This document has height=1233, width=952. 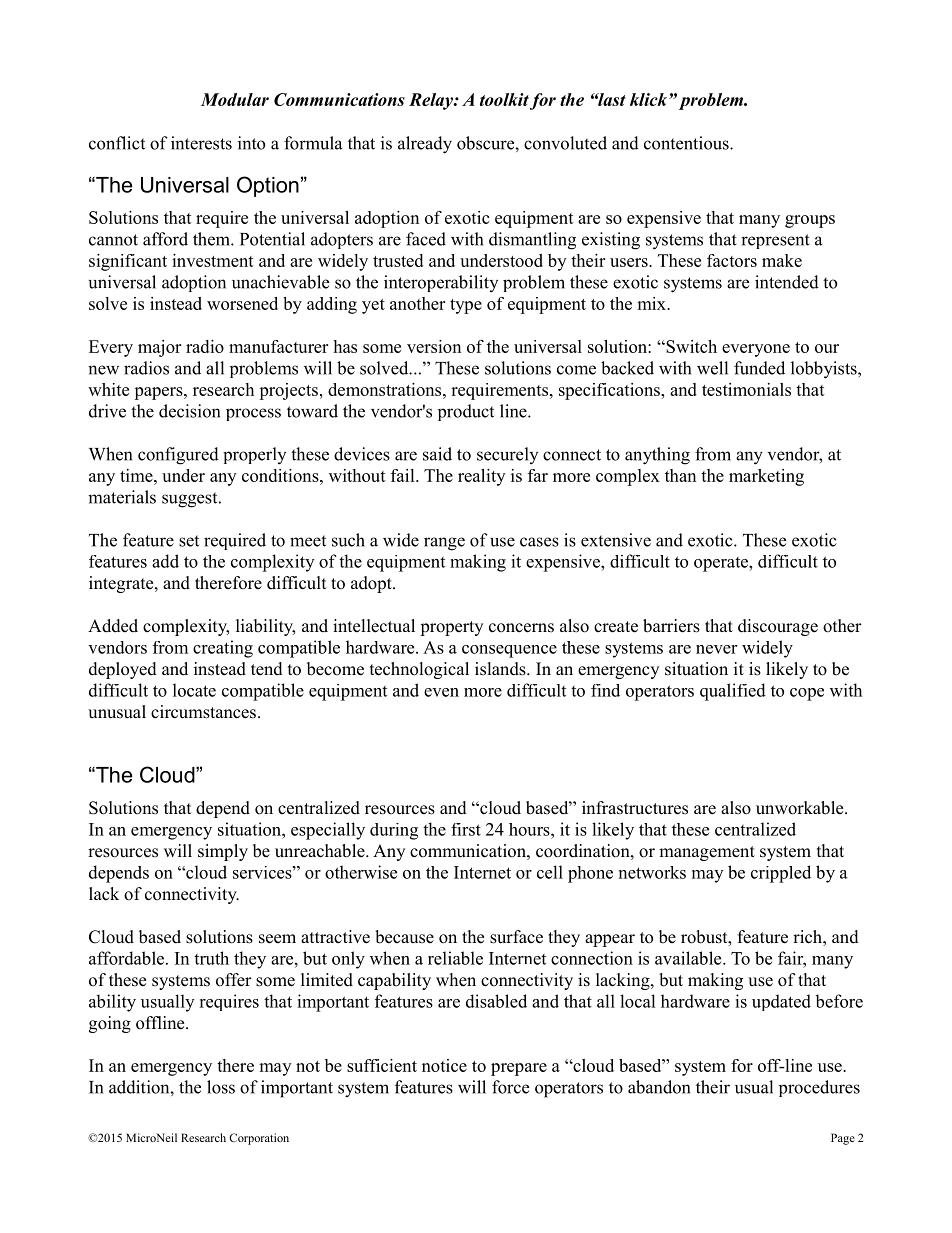 What do you see at coordinates (223, 649) in the document?
I see `creating` at bounding box center [223, 649].
